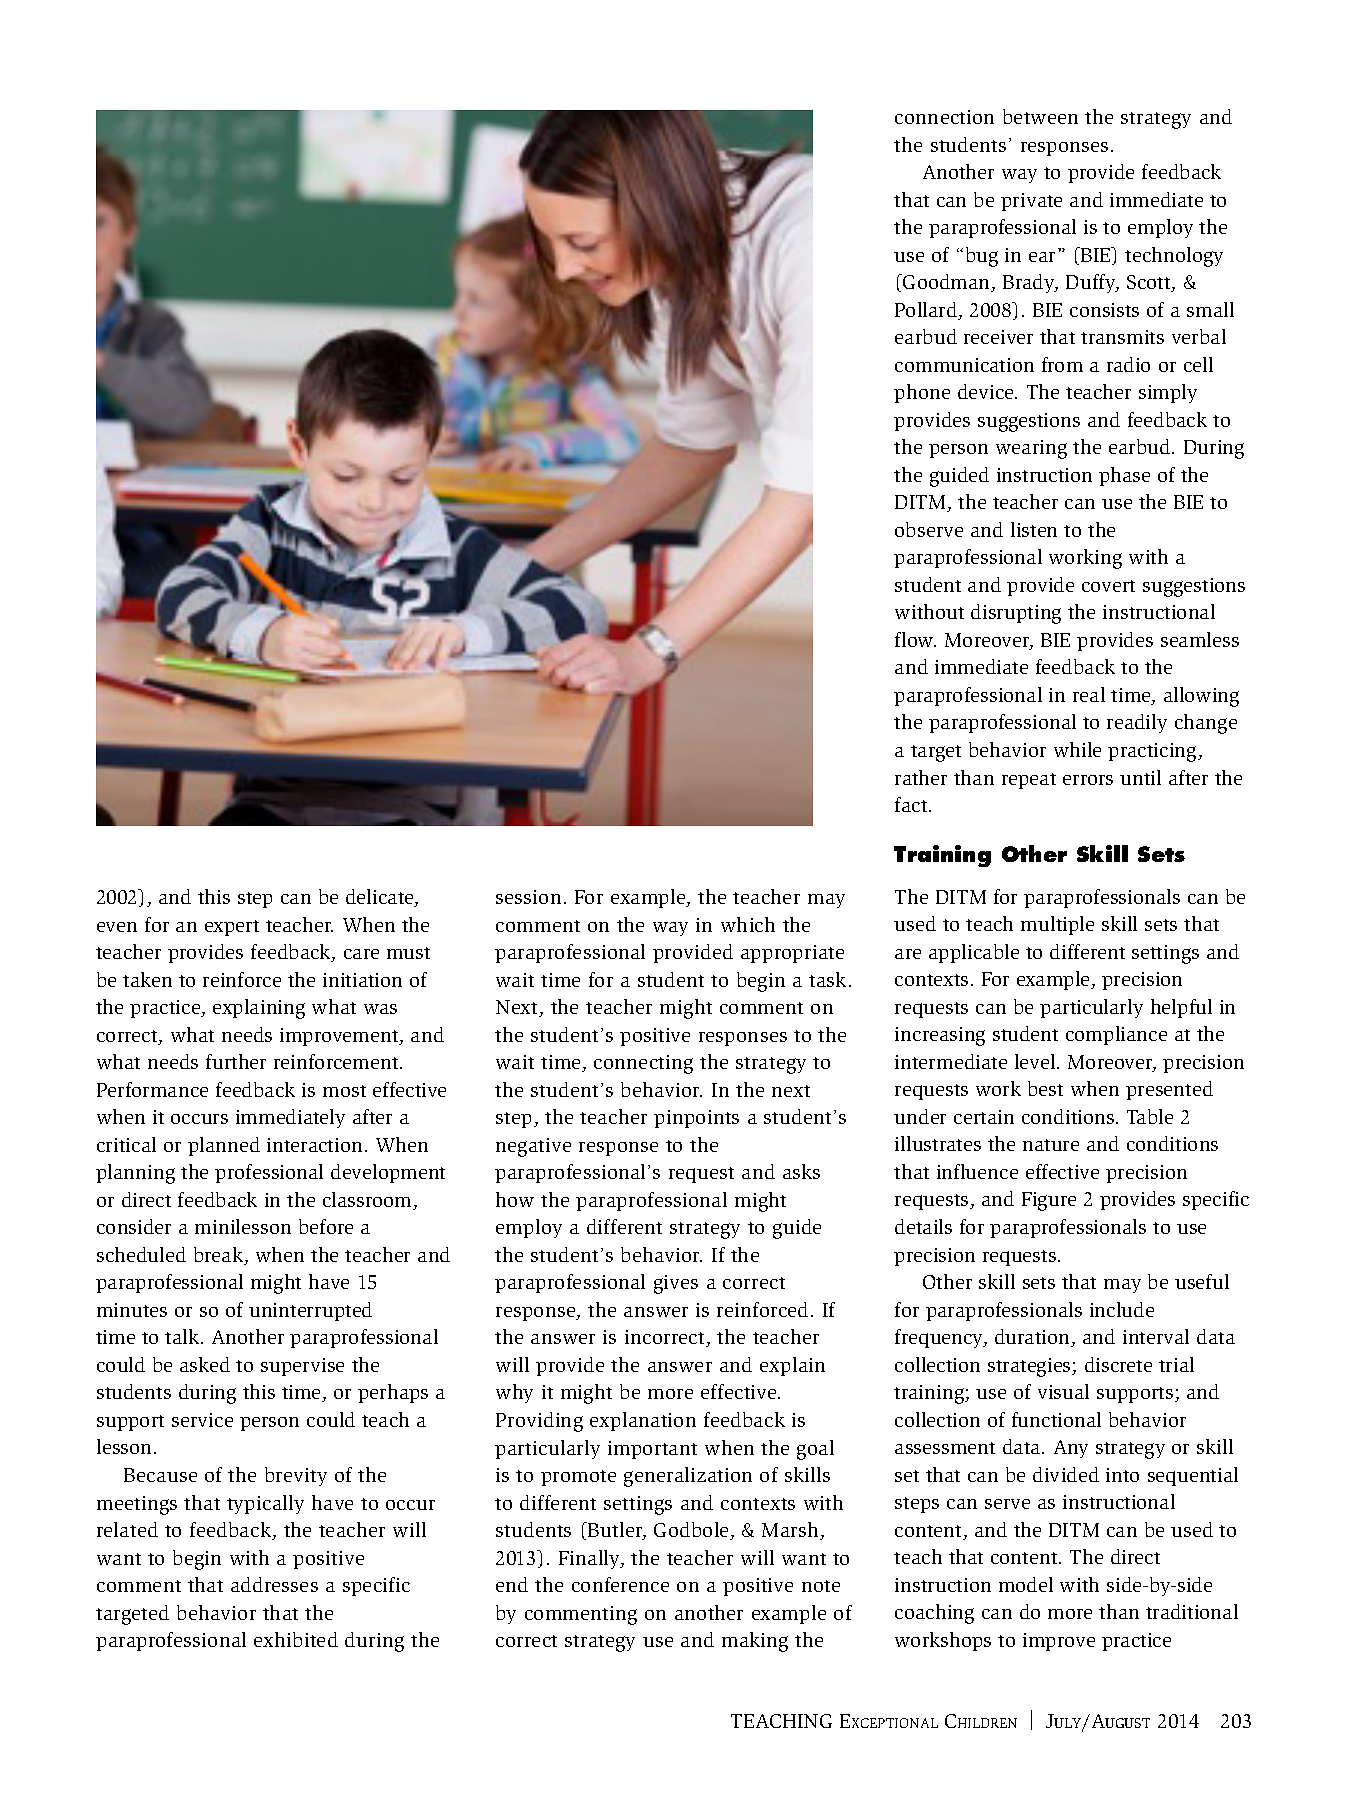  Describe the element at coordinates (232, 928) in the image. I see `expert` at that location.
